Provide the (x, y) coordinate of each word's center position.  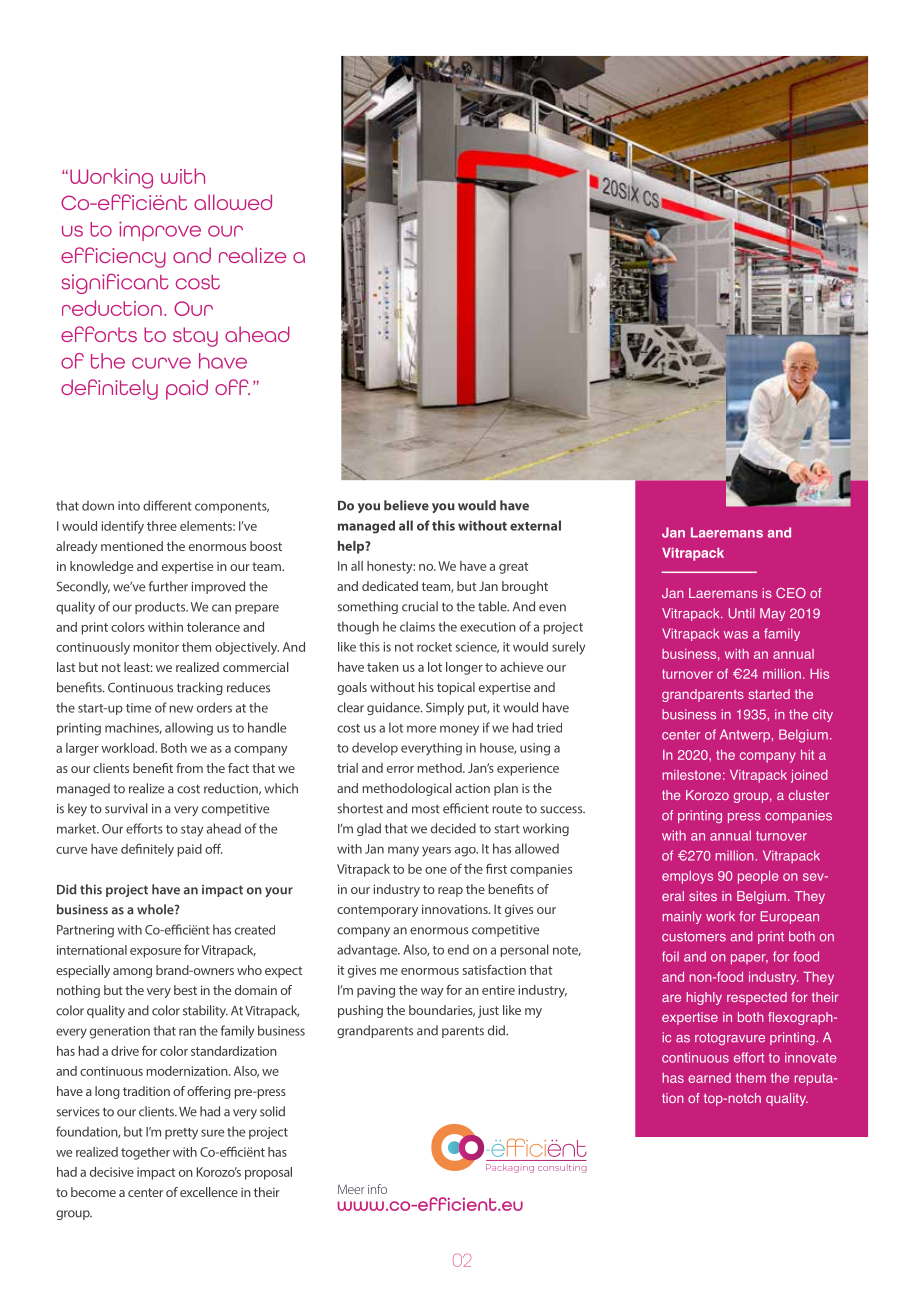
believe (406, 505)
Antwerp (745, 735)
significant (115, 283)
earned (709, 1078)
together (145, 1153)
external (535, 525)
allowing (189, 729)
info (377, 1189)
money (459, 730)
